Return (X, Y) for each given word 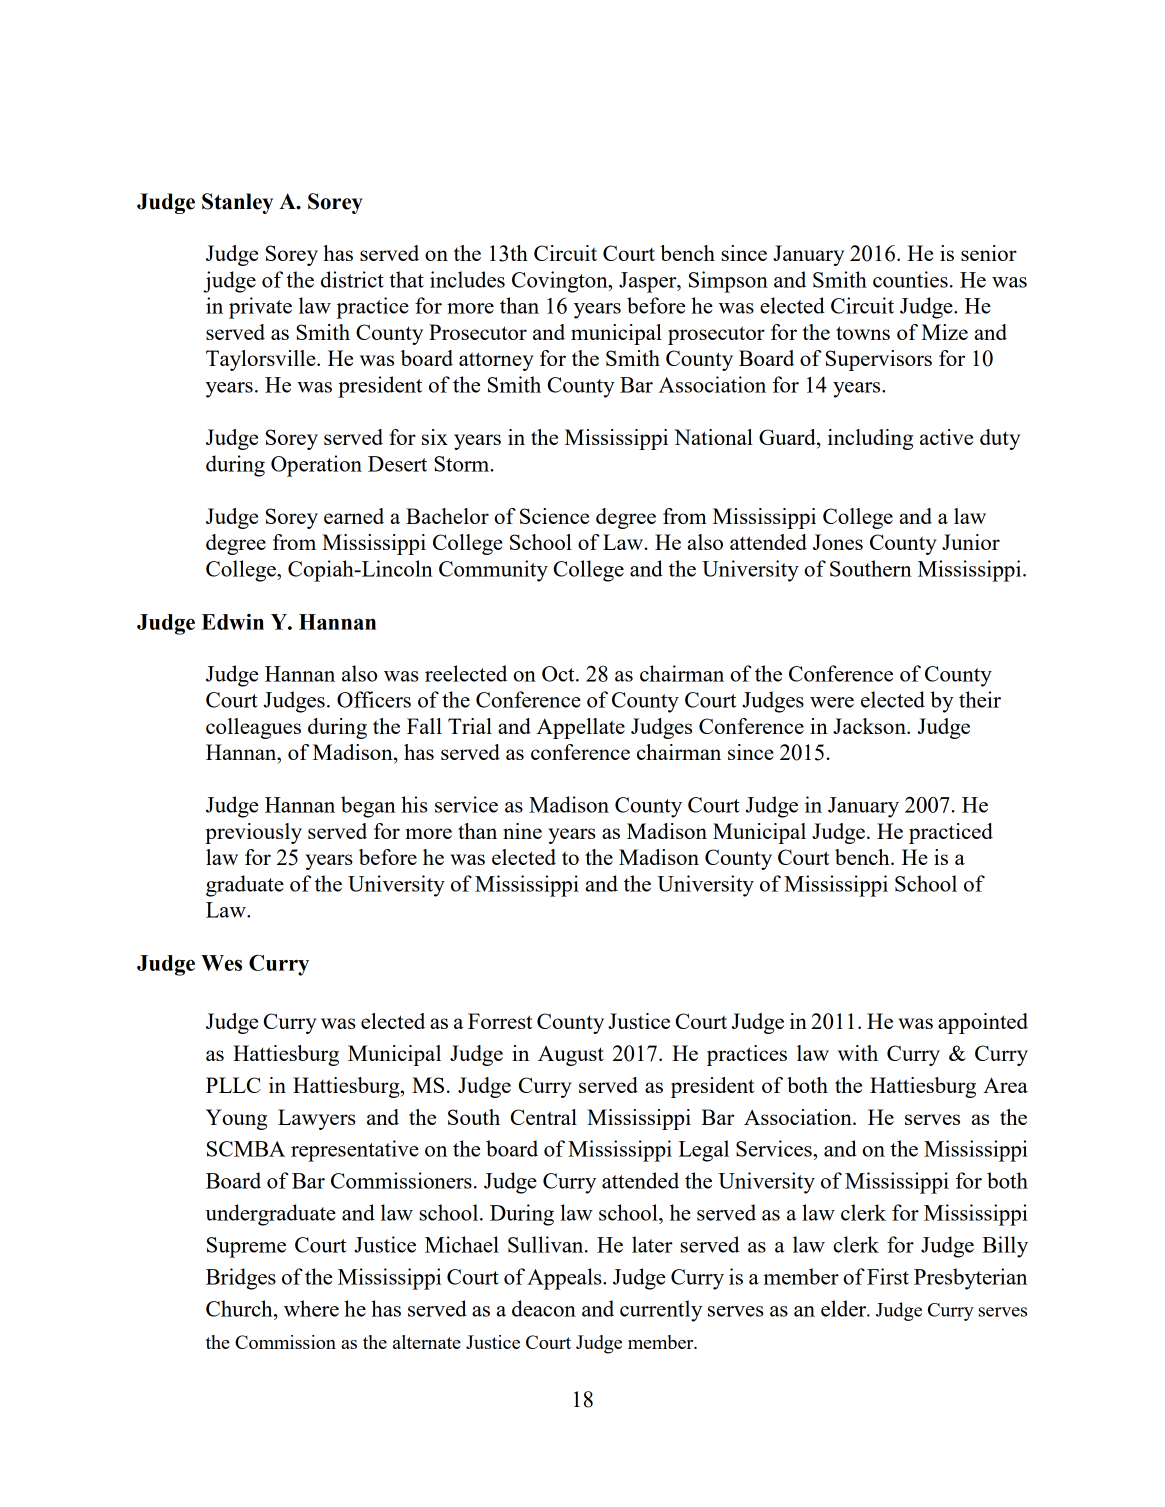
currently (661, 1311)
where (311, 1308)
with (858, 1053)
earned (354, 516)
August (571, 1056)
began (368, 807)
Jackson (870, 726)
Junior (971, 542)
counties (910, 279)
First (888, 1276)
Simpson (728, 282)
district (352, 279)
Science (554, 516)
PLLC (233, 1085)
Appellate (581, 728)
